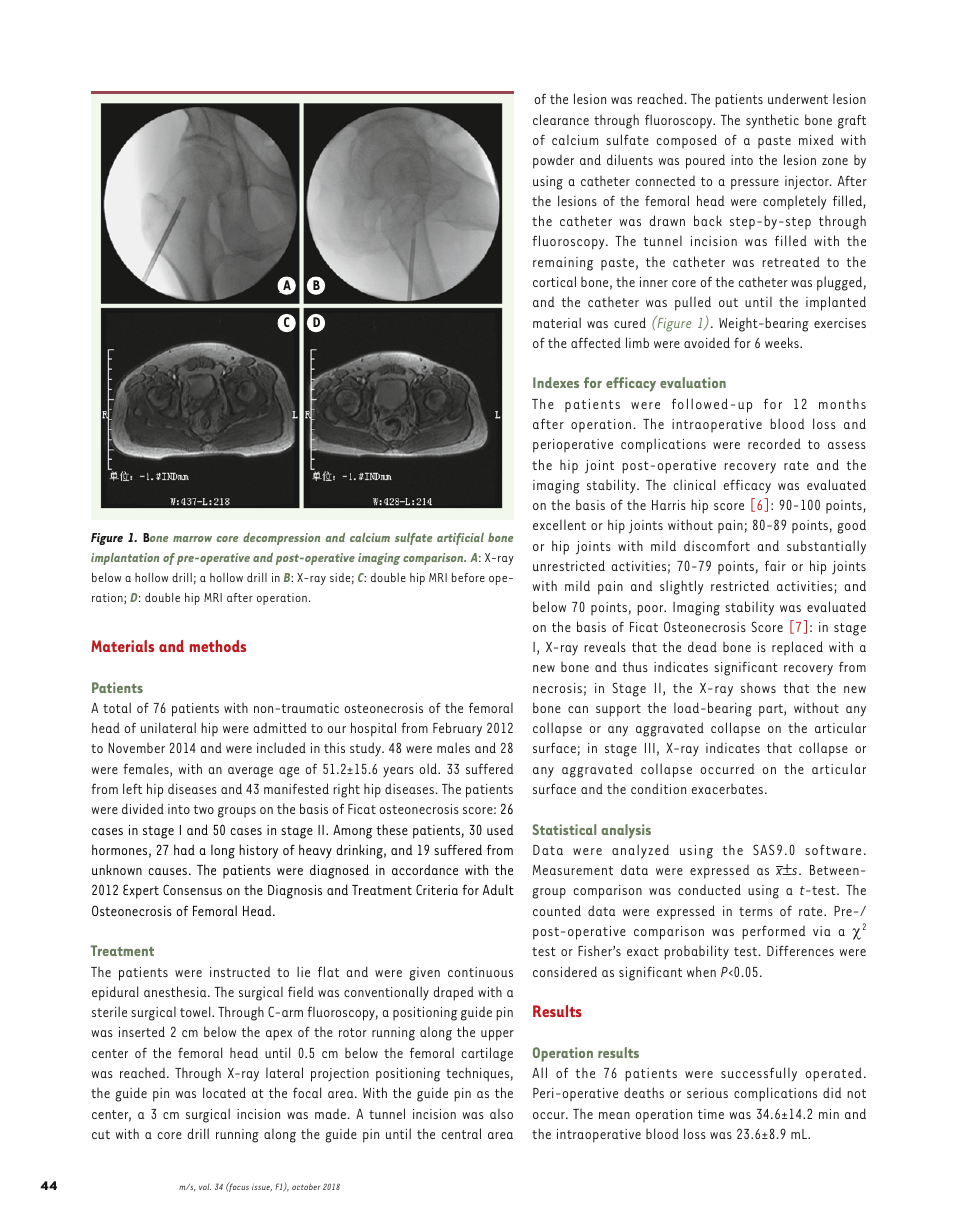 This screenshot has width=958, height=1232. What do you see at coordinates (192, 889) in the screenshot?
I see `Consensus` at bounding box center [192, 889].
